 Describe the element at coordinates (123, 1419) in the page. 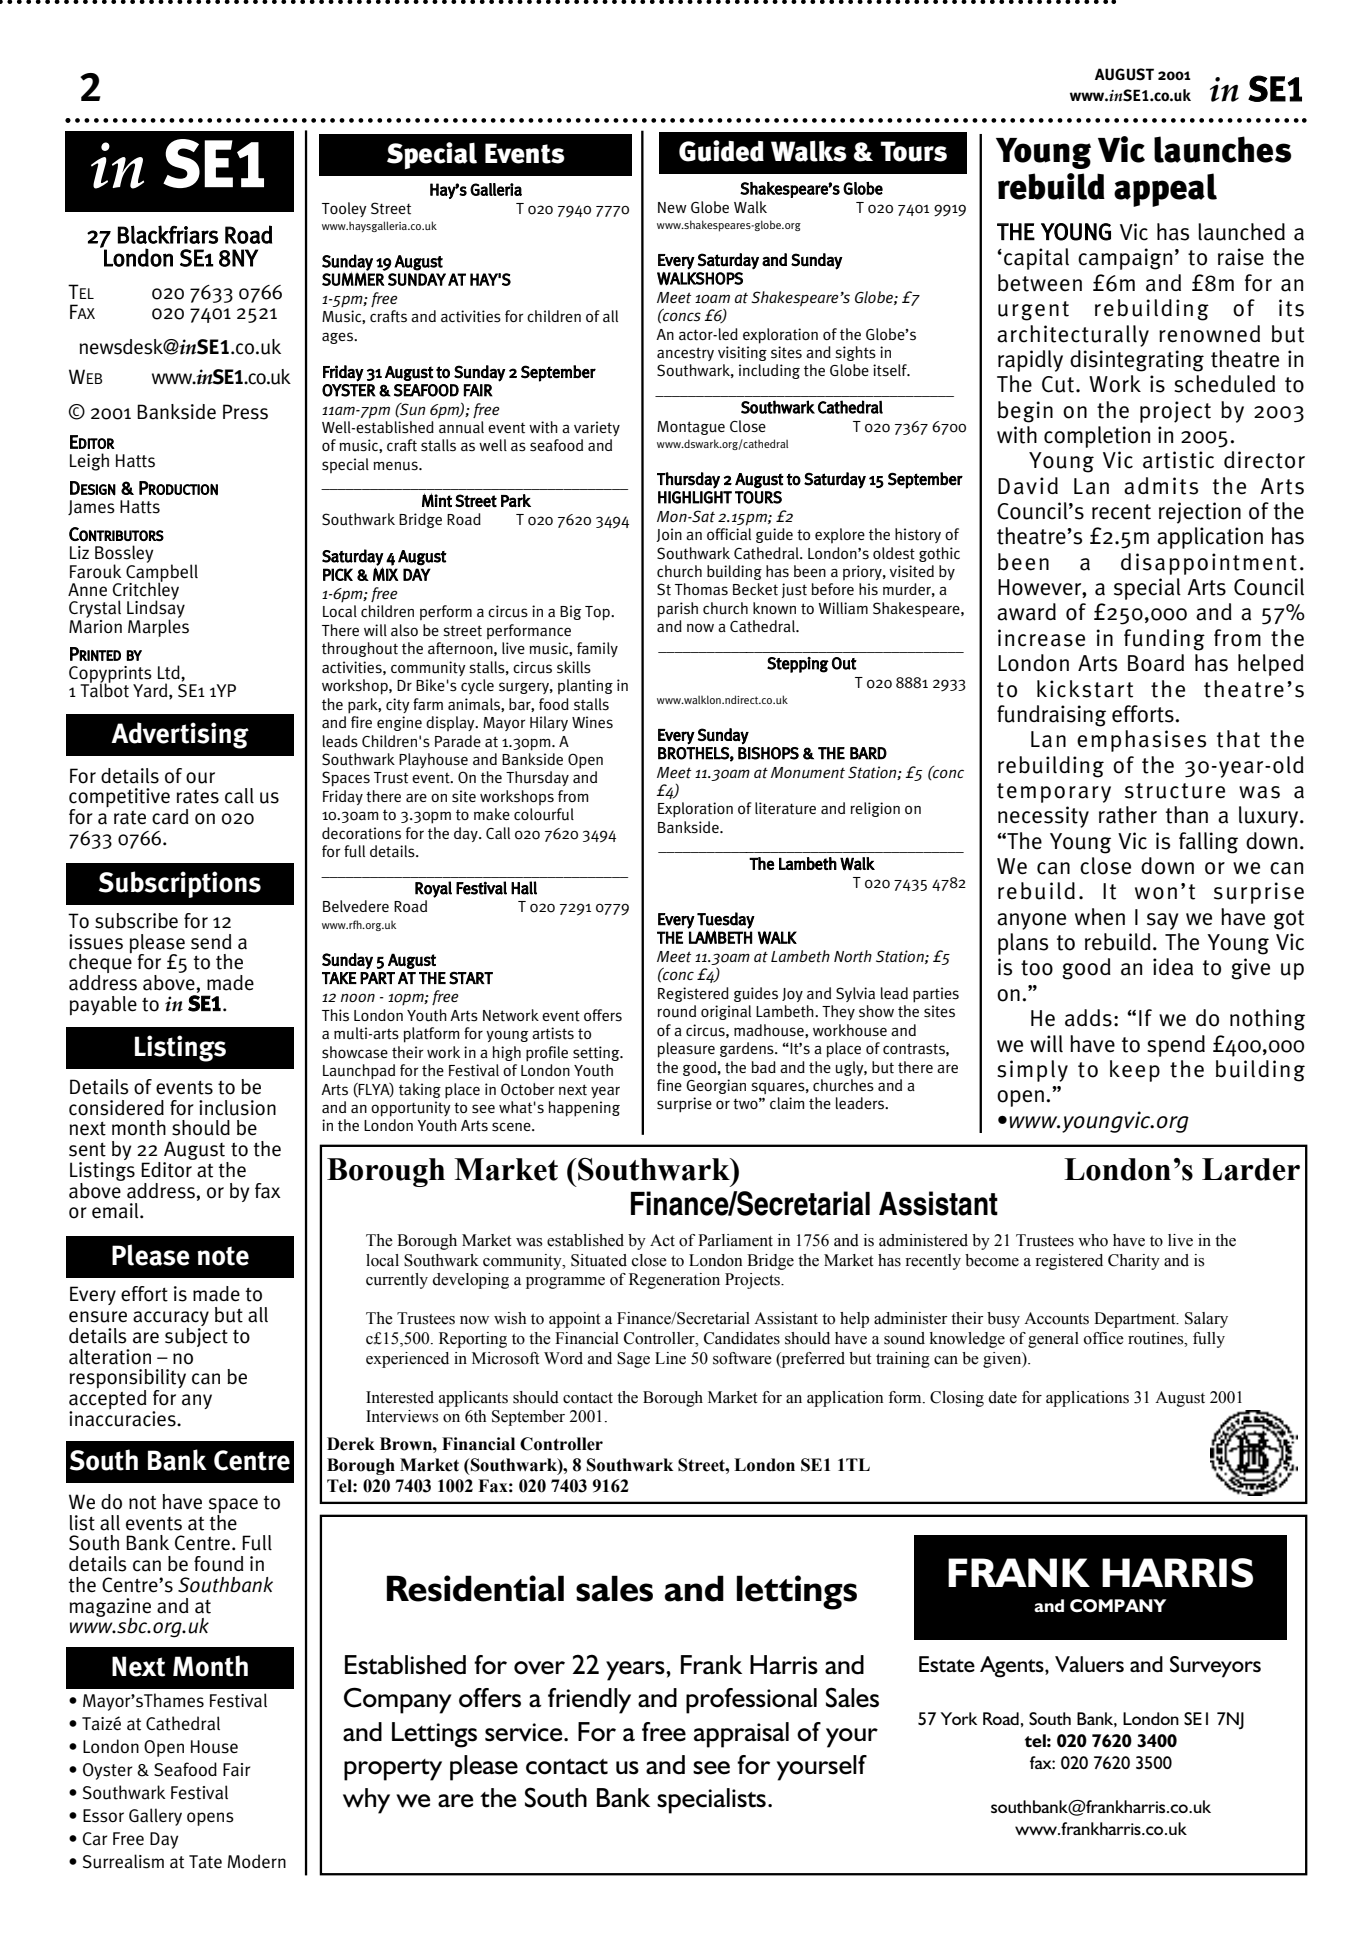

I see `inaccuracies` at that location.
